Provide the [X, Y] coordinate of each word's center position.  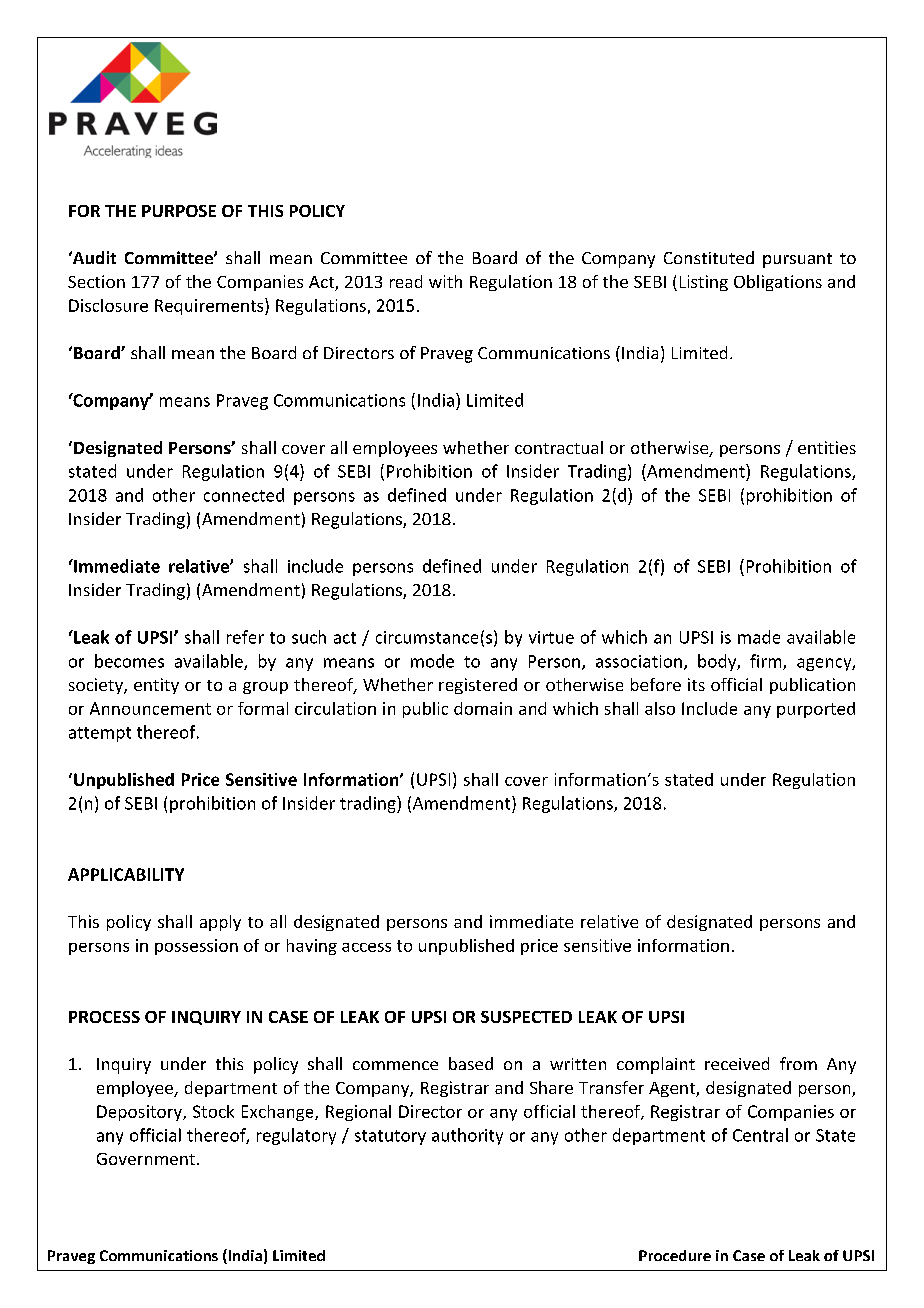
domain [483, 708]
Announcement [150, 708]
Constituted [709, 257]
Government [146, 1159]
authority [467, 1136]
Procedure [675, 1255]
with [445, 281]
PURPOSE [179, 211]
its [696, 684]
